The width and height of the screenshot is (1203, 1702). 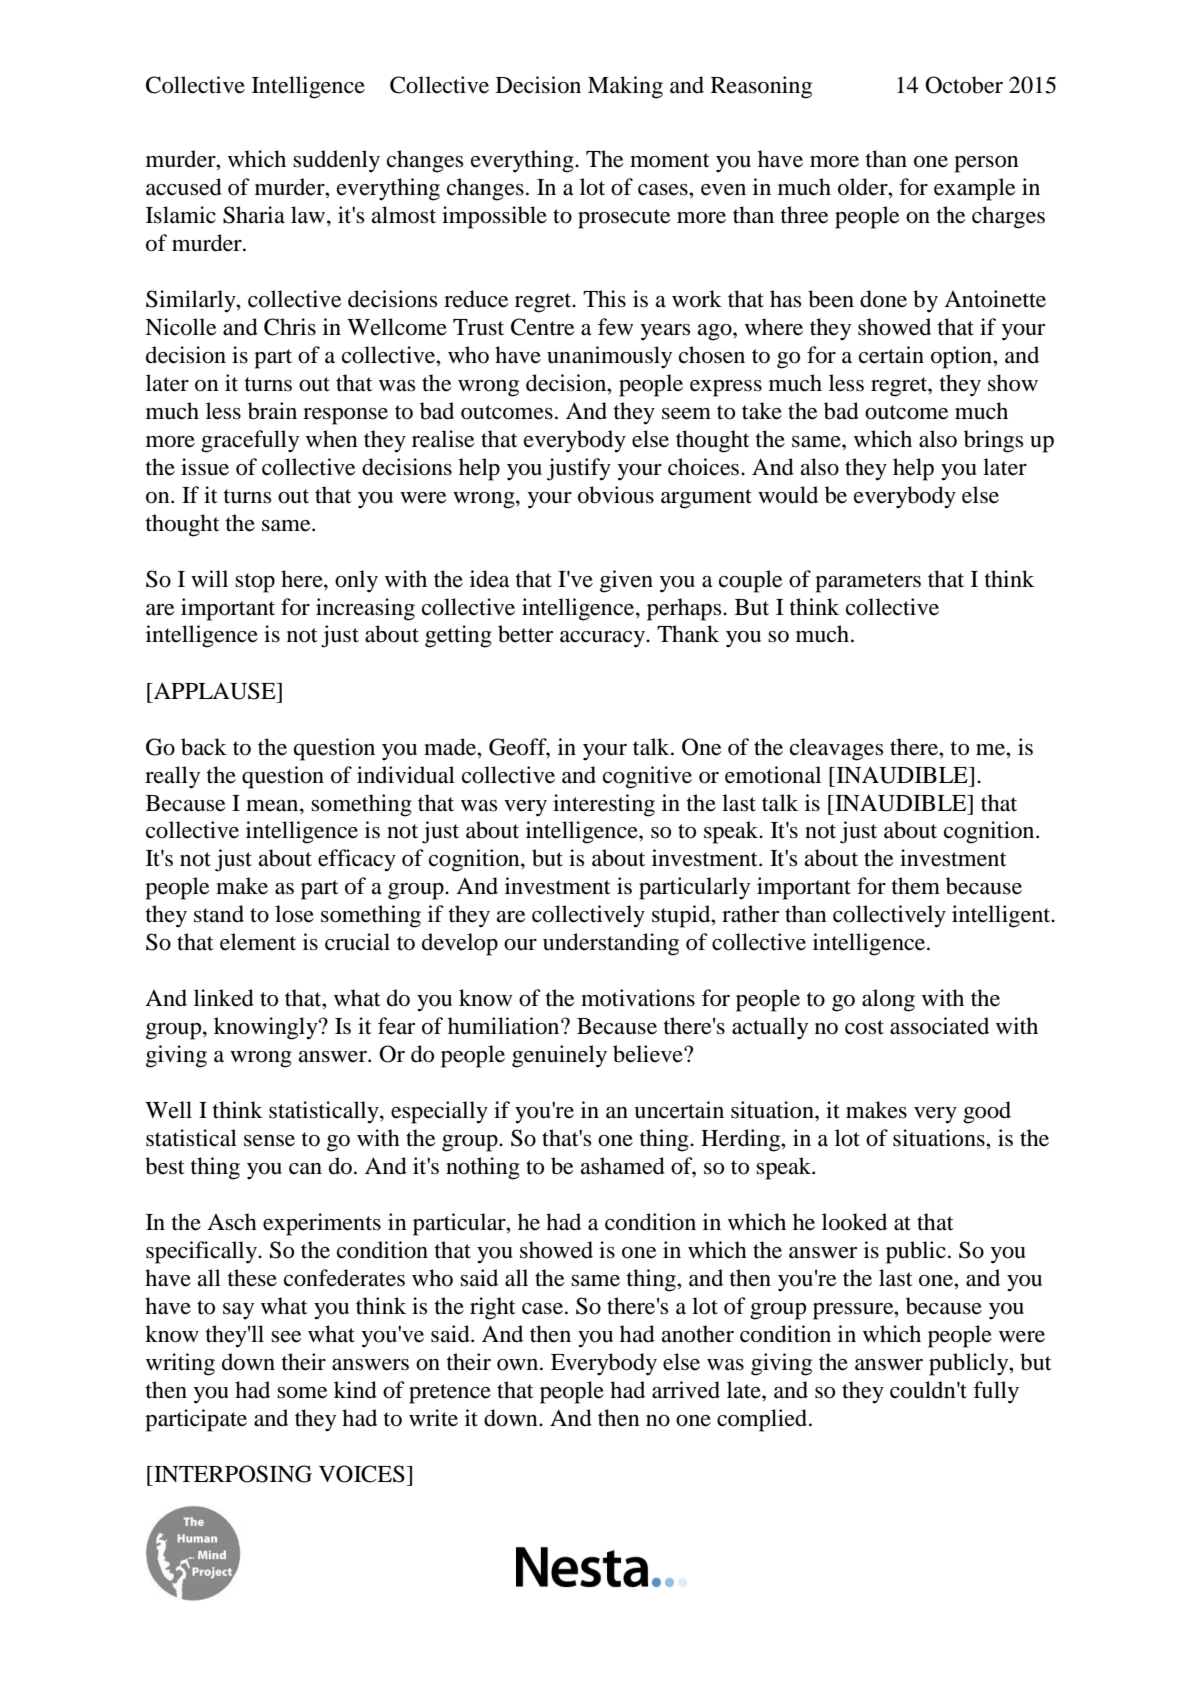 I want to click on parameters, so click(x=868, y=583).
